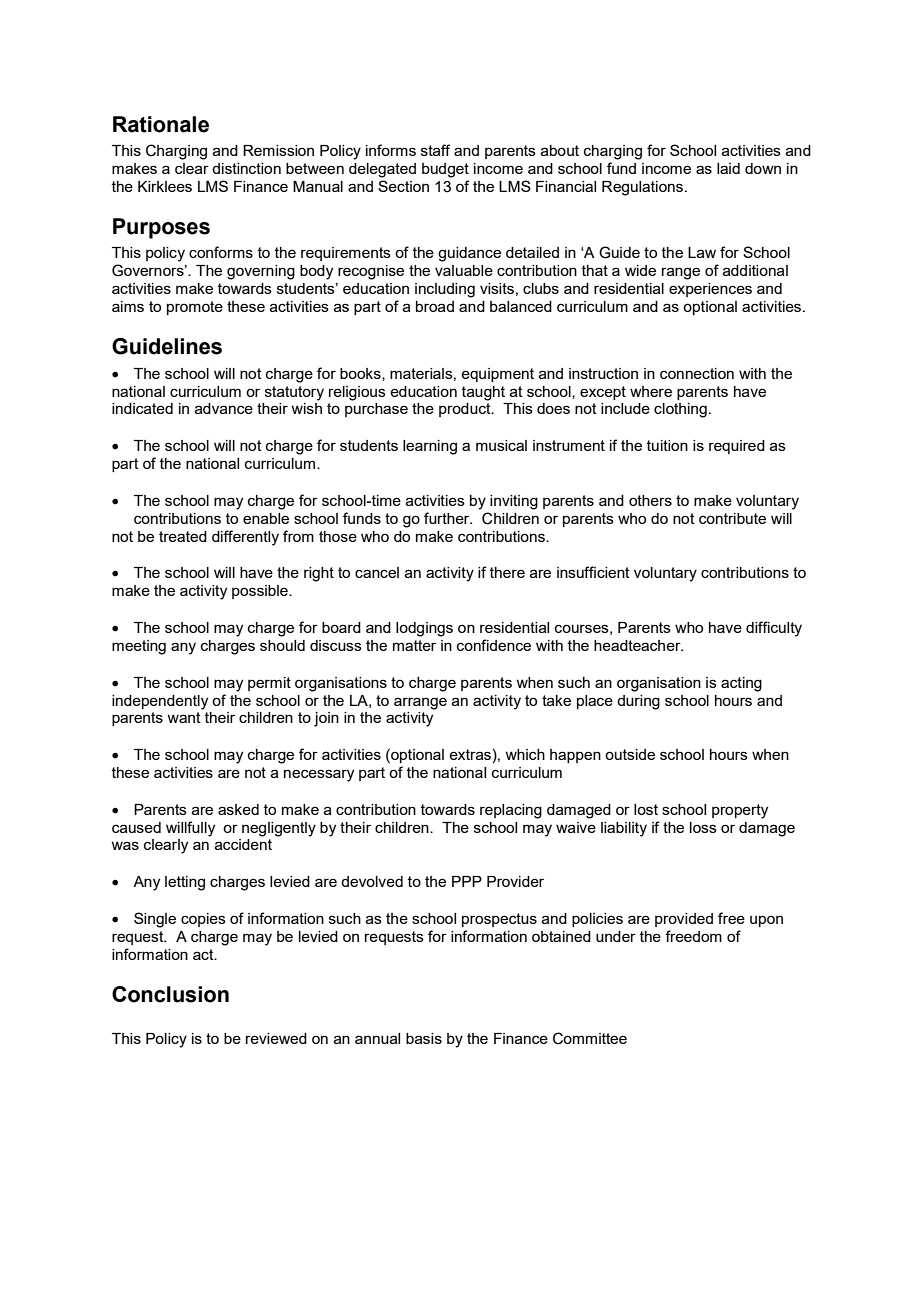 The image size is (924, 1308). I want to click on distinction, so click(246, 168).
